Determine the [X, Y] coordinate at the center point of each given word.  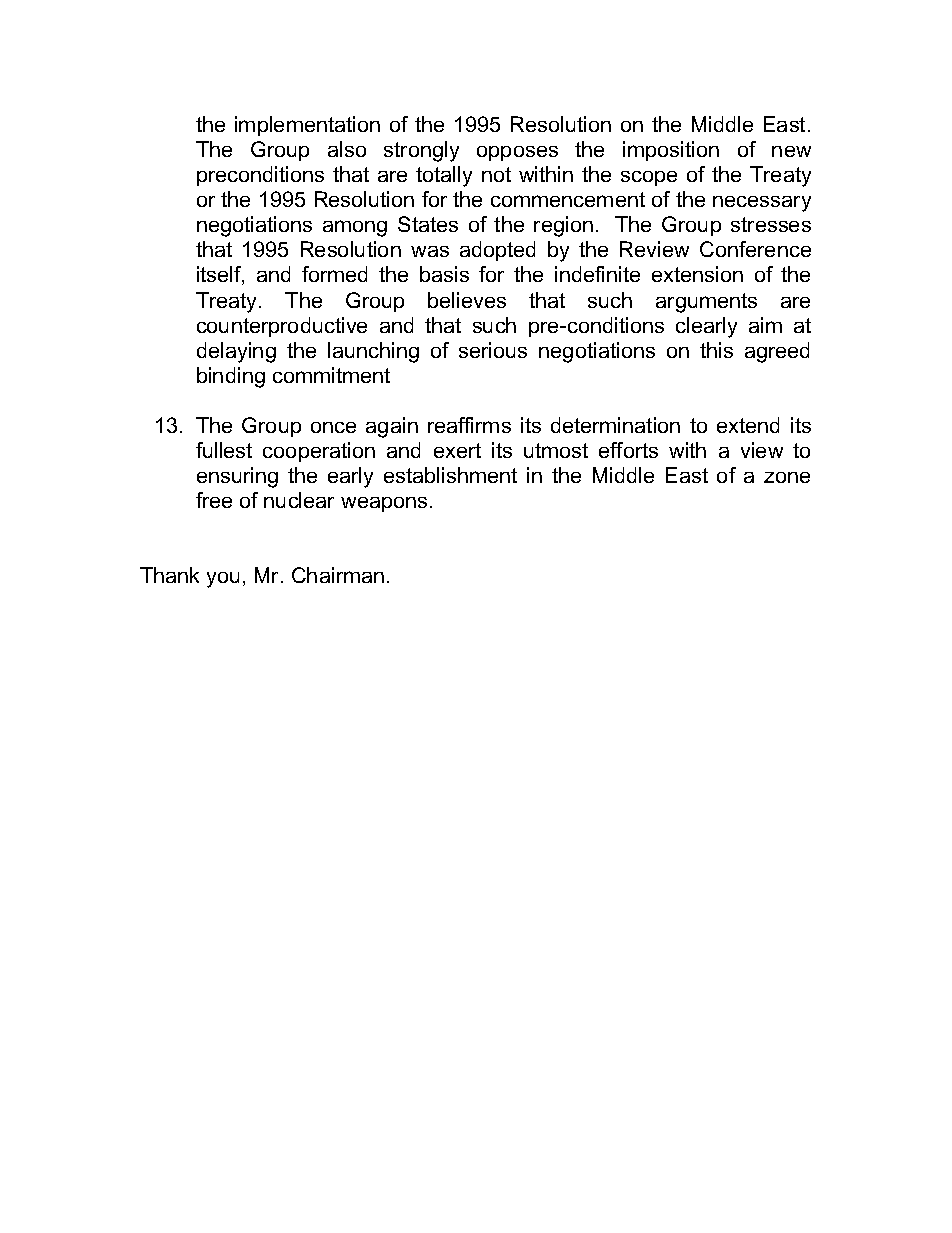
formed [334, 274]
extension [697, 274]
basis [444, 274]
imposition [671, 151]
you [223, 580]
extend [748, 425]
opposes [517, 153]
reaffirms [469, 425]
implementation [307, 126]
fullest [224, 450]
